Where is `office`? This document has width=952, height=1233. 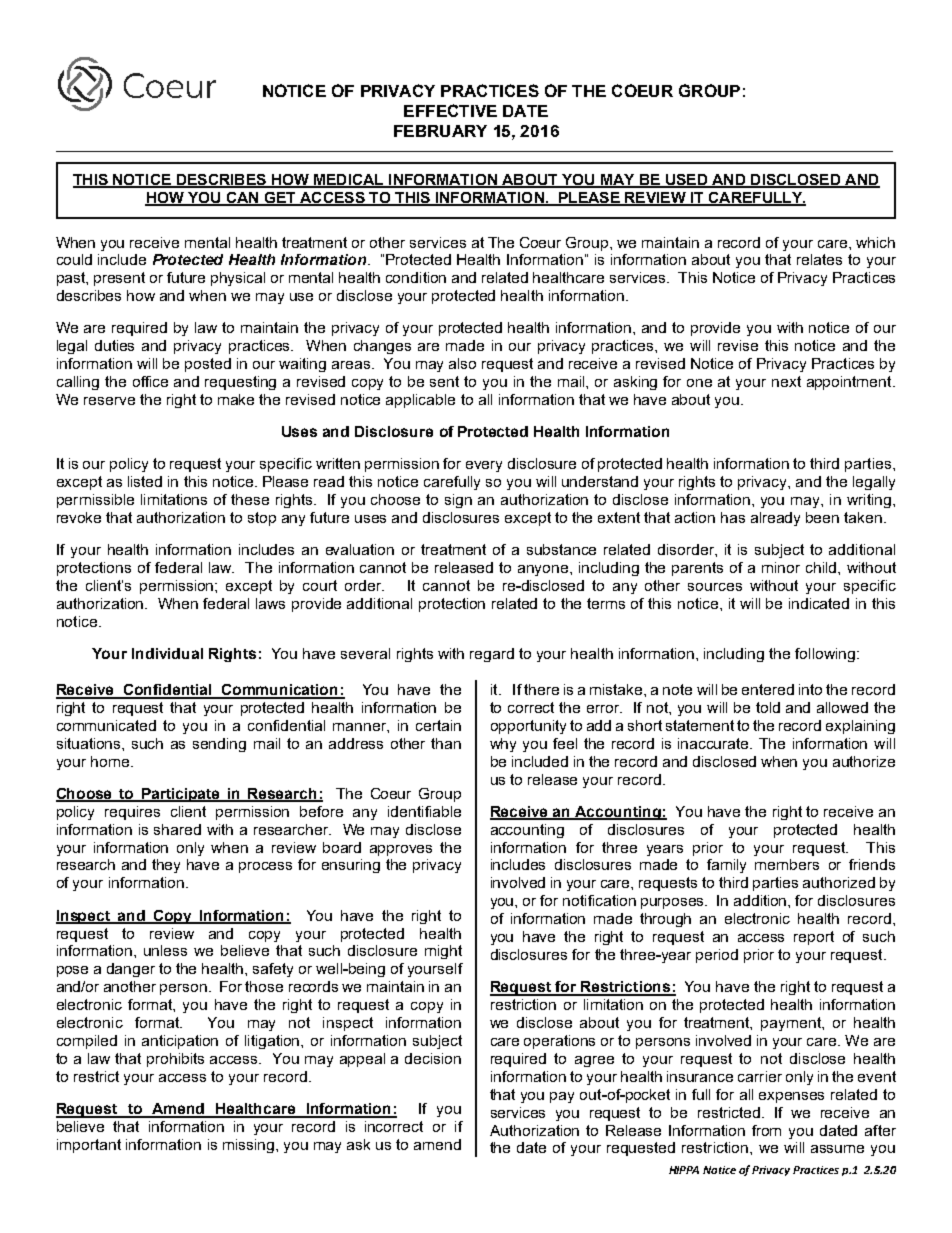
office is located at coordinates (150, 381).
